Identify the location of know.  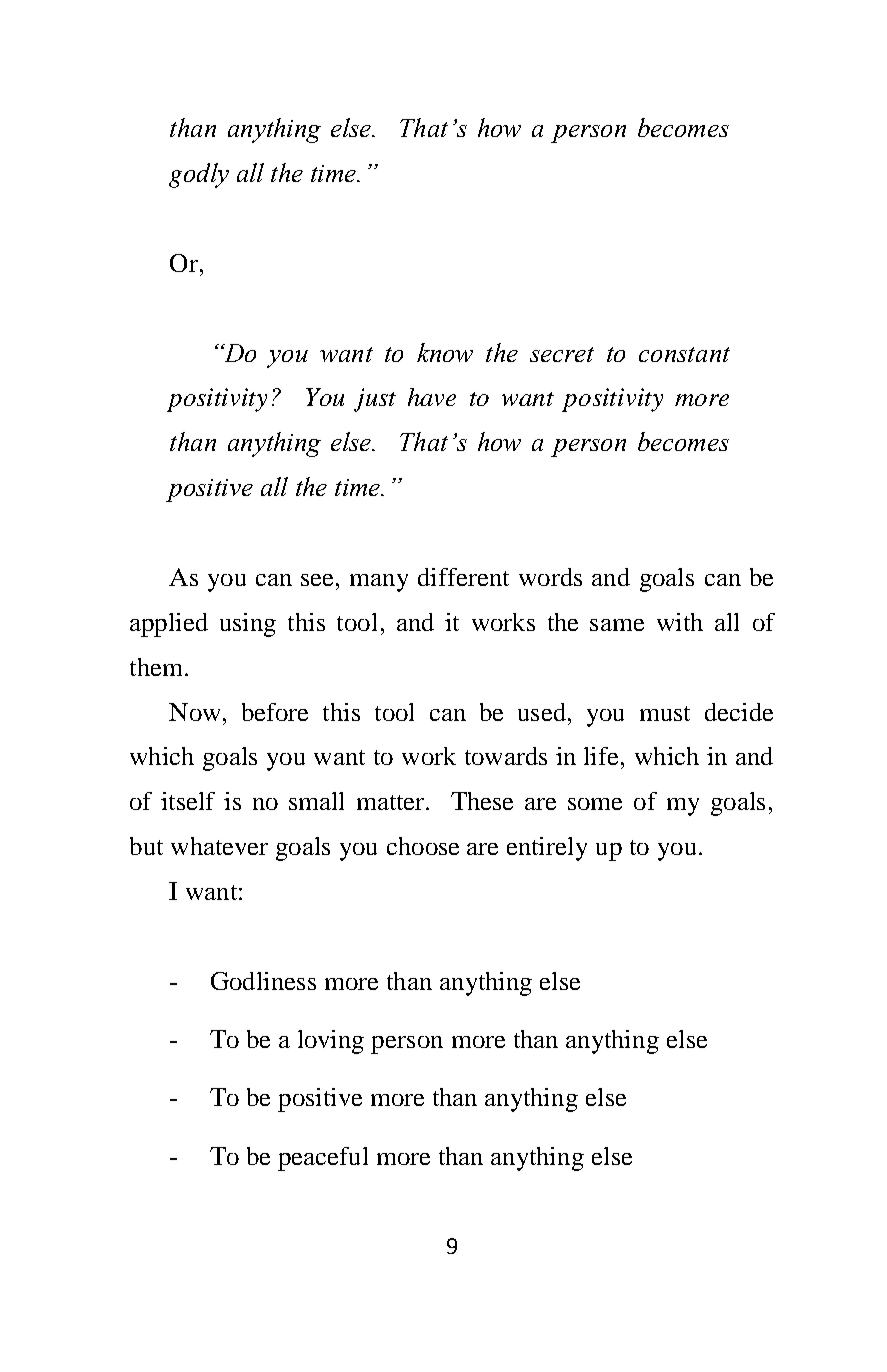
(445, 352).
